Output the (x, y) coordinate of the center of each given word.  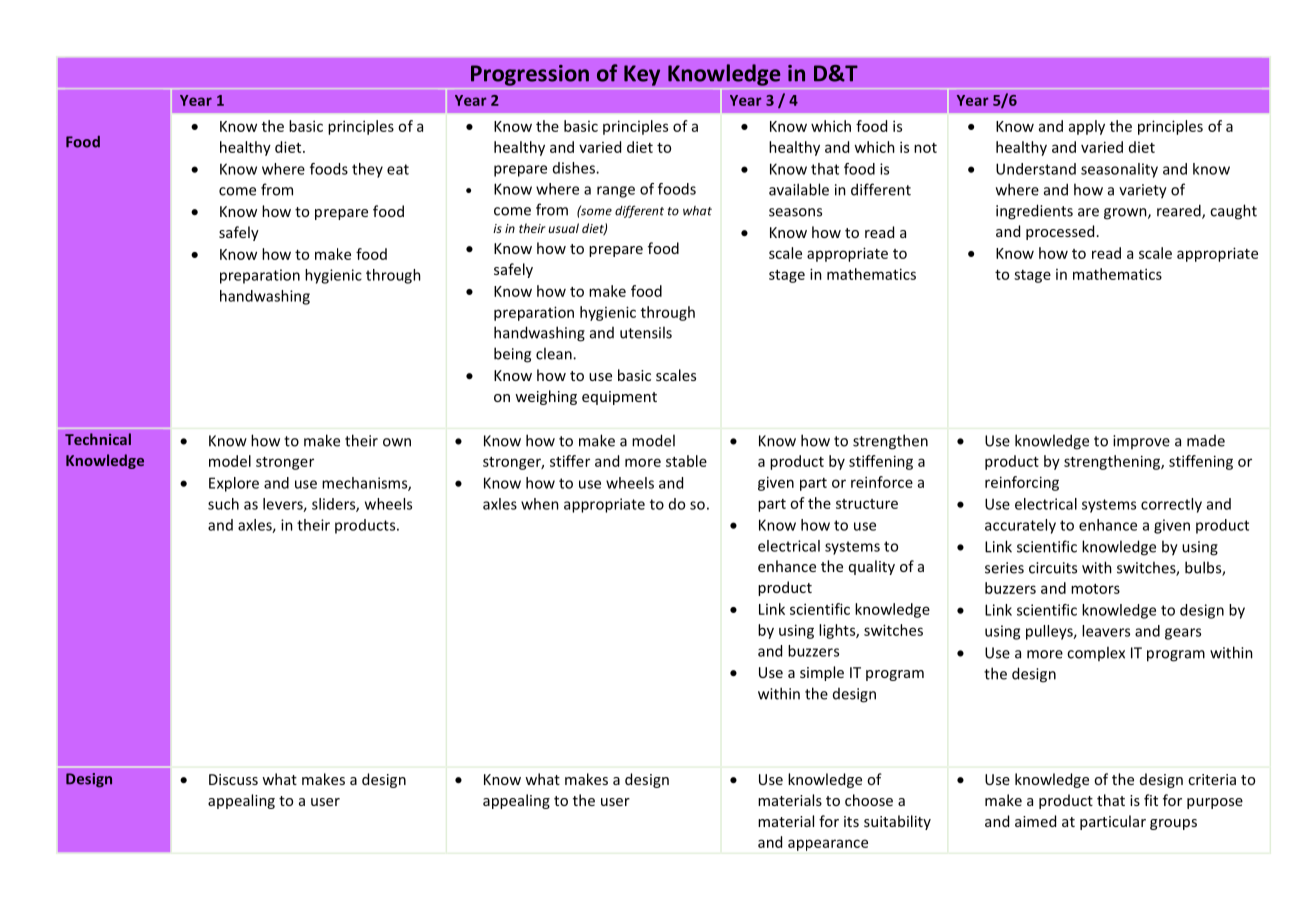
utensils (646, 332)
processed (1060, 232)
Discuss (233, 779)
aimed (1035, 821)
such (223, 504)
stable (686, 461)
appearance (828, 845)
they (367, 170)
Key (642, 75)
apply (1087, 127)
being (512, 355)
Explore (234, 484)
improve (1141, 442)
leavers (1106, 631)
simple (822, 673)
